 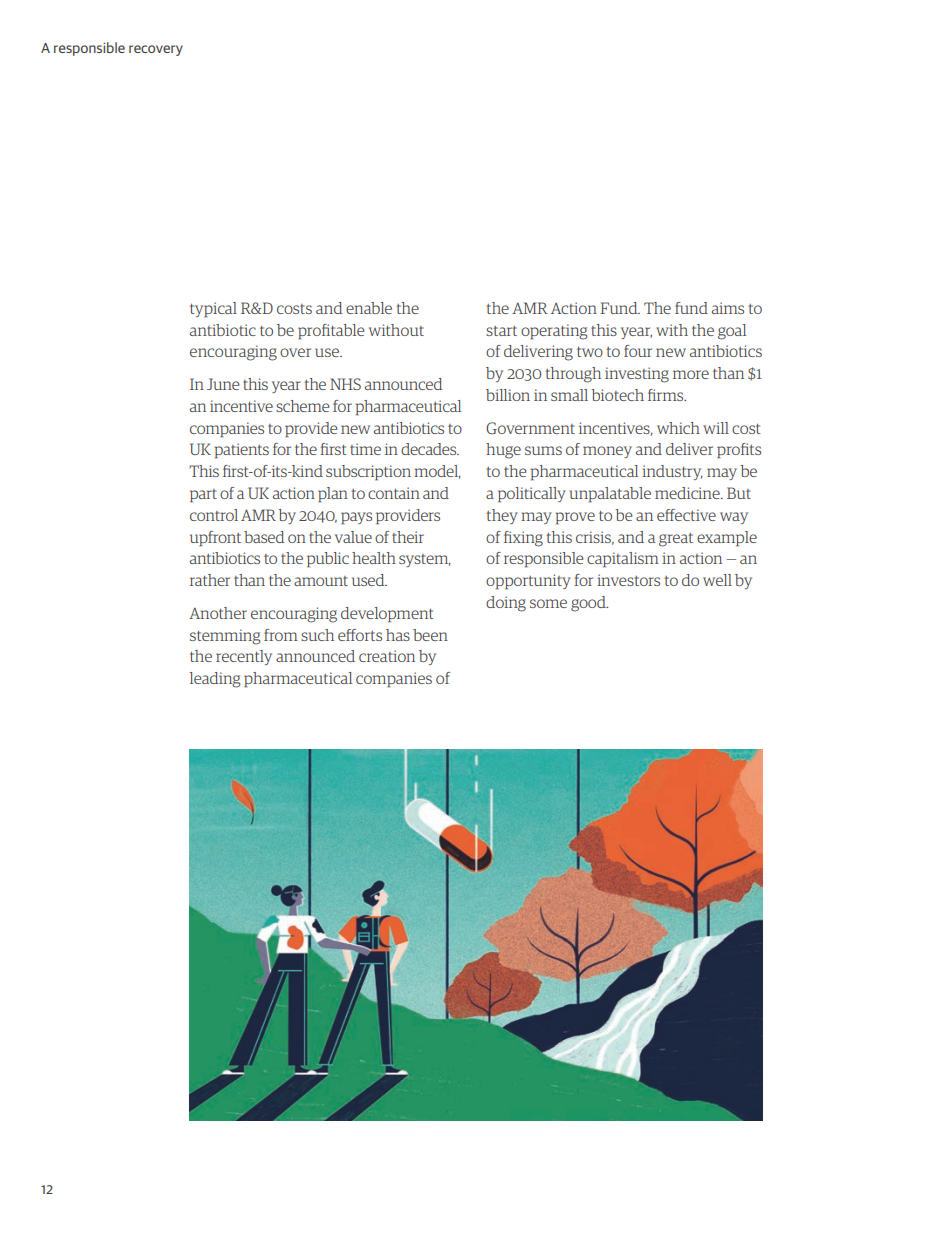 I want to click on creation, so click(x=387, y=656).
